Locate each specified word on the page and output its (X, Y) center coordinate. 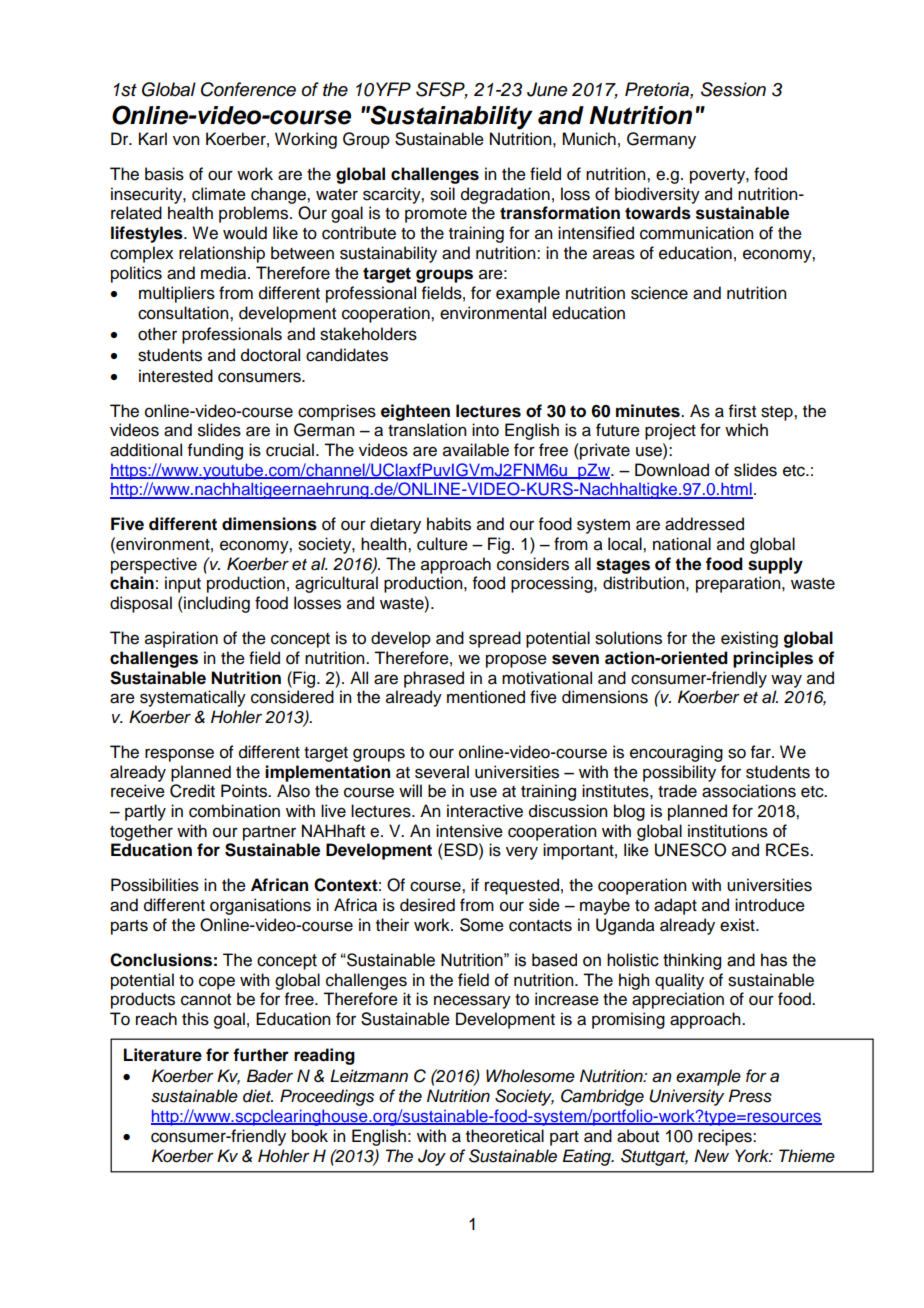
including (216, 604)
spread (495, 639)
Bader (270, 1076)
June (547, 89)
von (186, 140)
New (711, 1156)
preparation (739, 584)
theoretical (505, 1136)
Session (733, 89)
